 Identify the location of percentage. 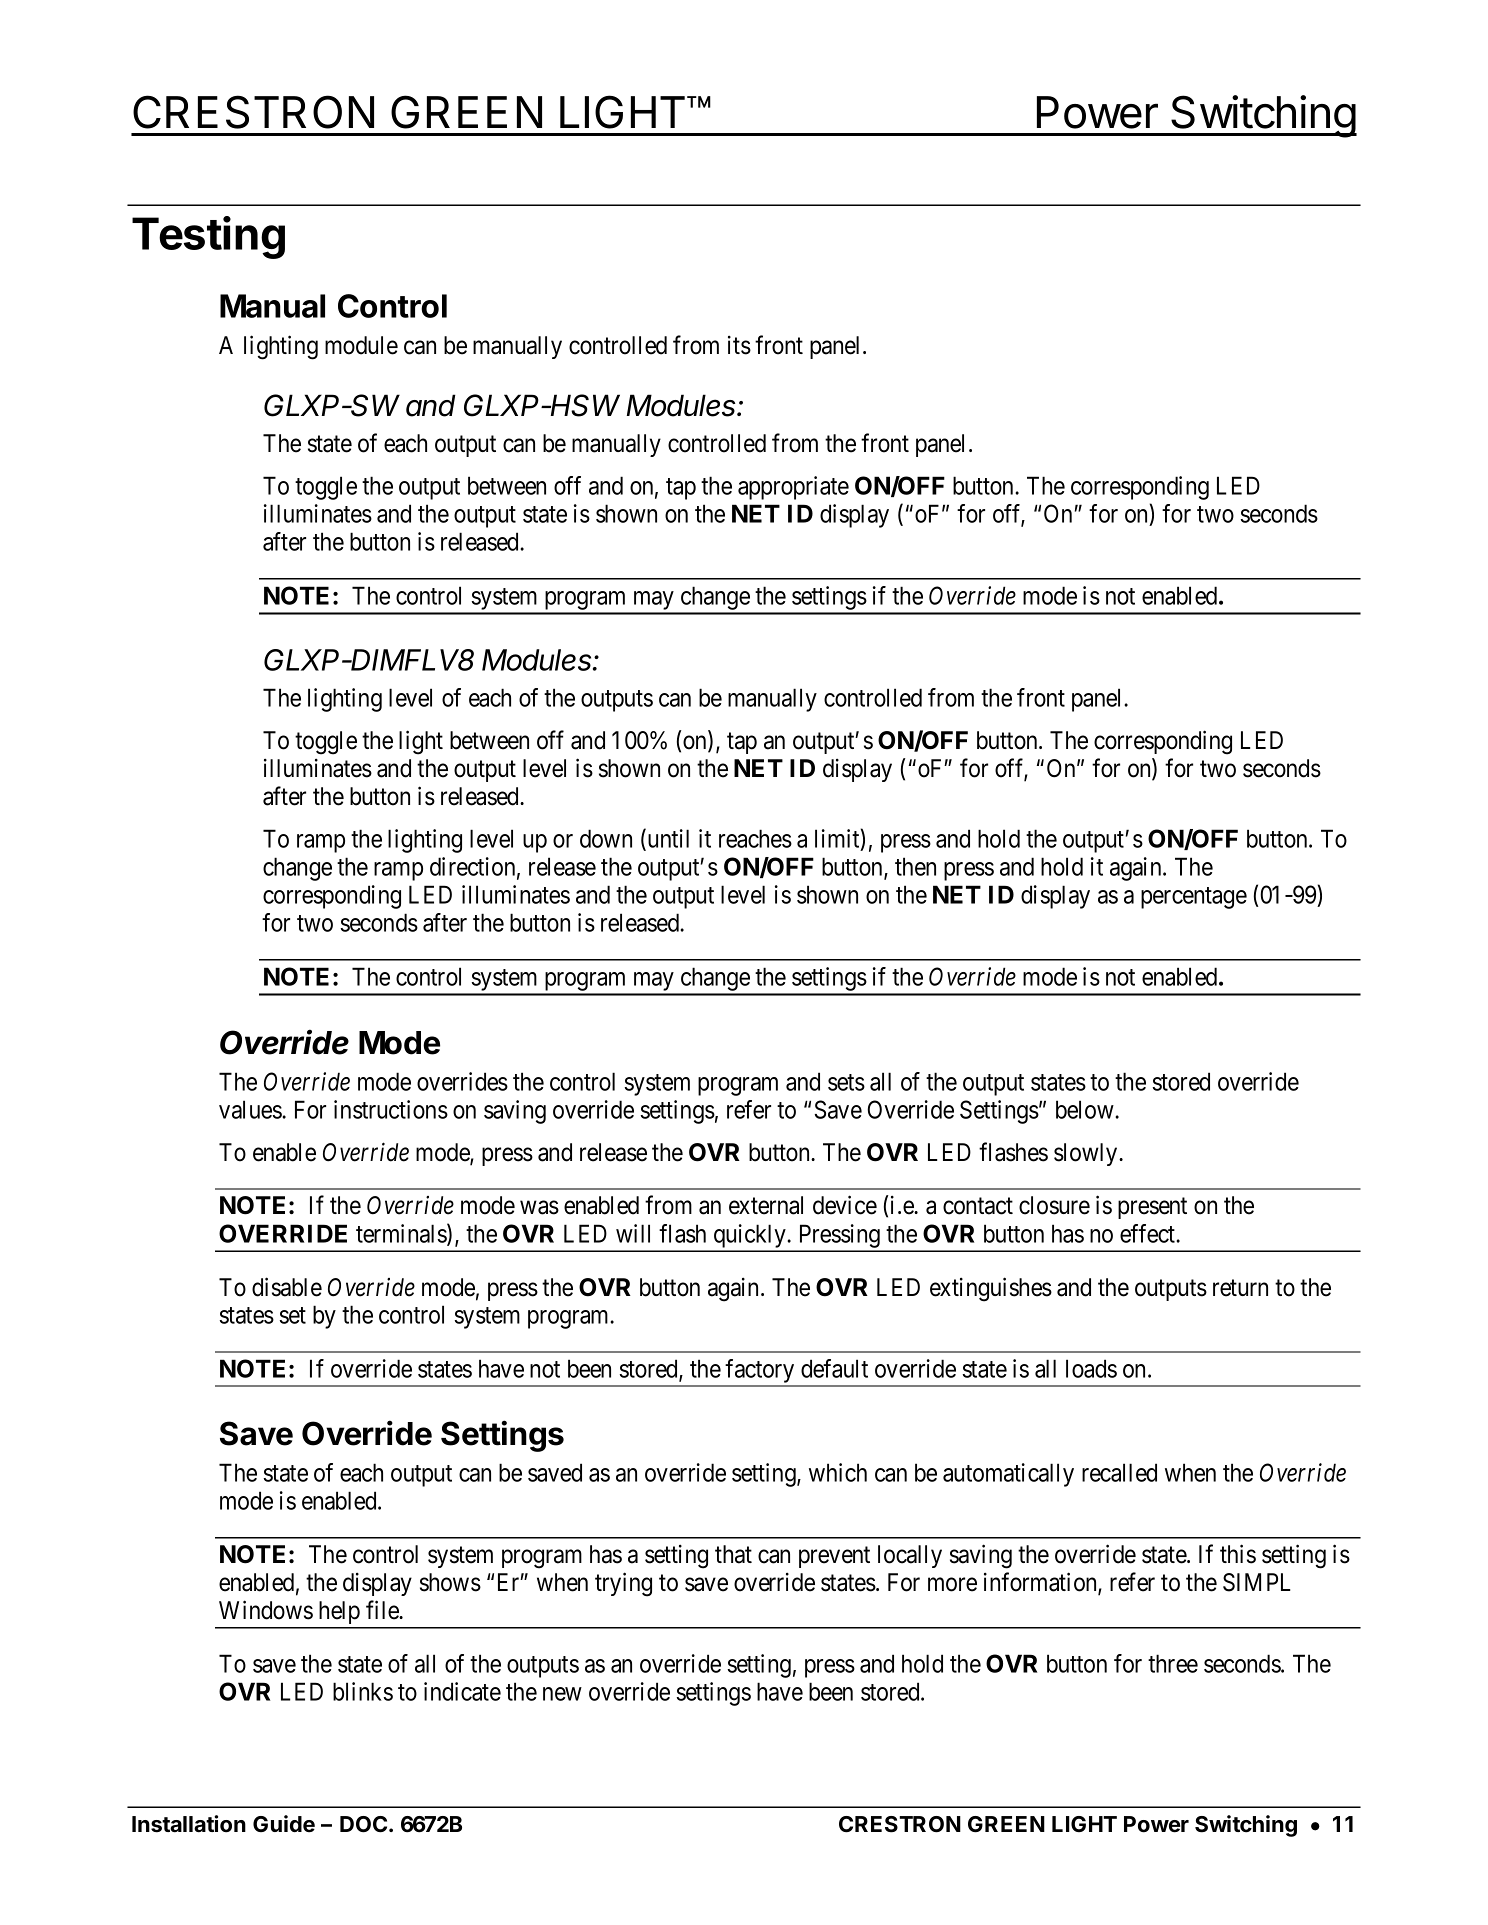
(1194, 898).
